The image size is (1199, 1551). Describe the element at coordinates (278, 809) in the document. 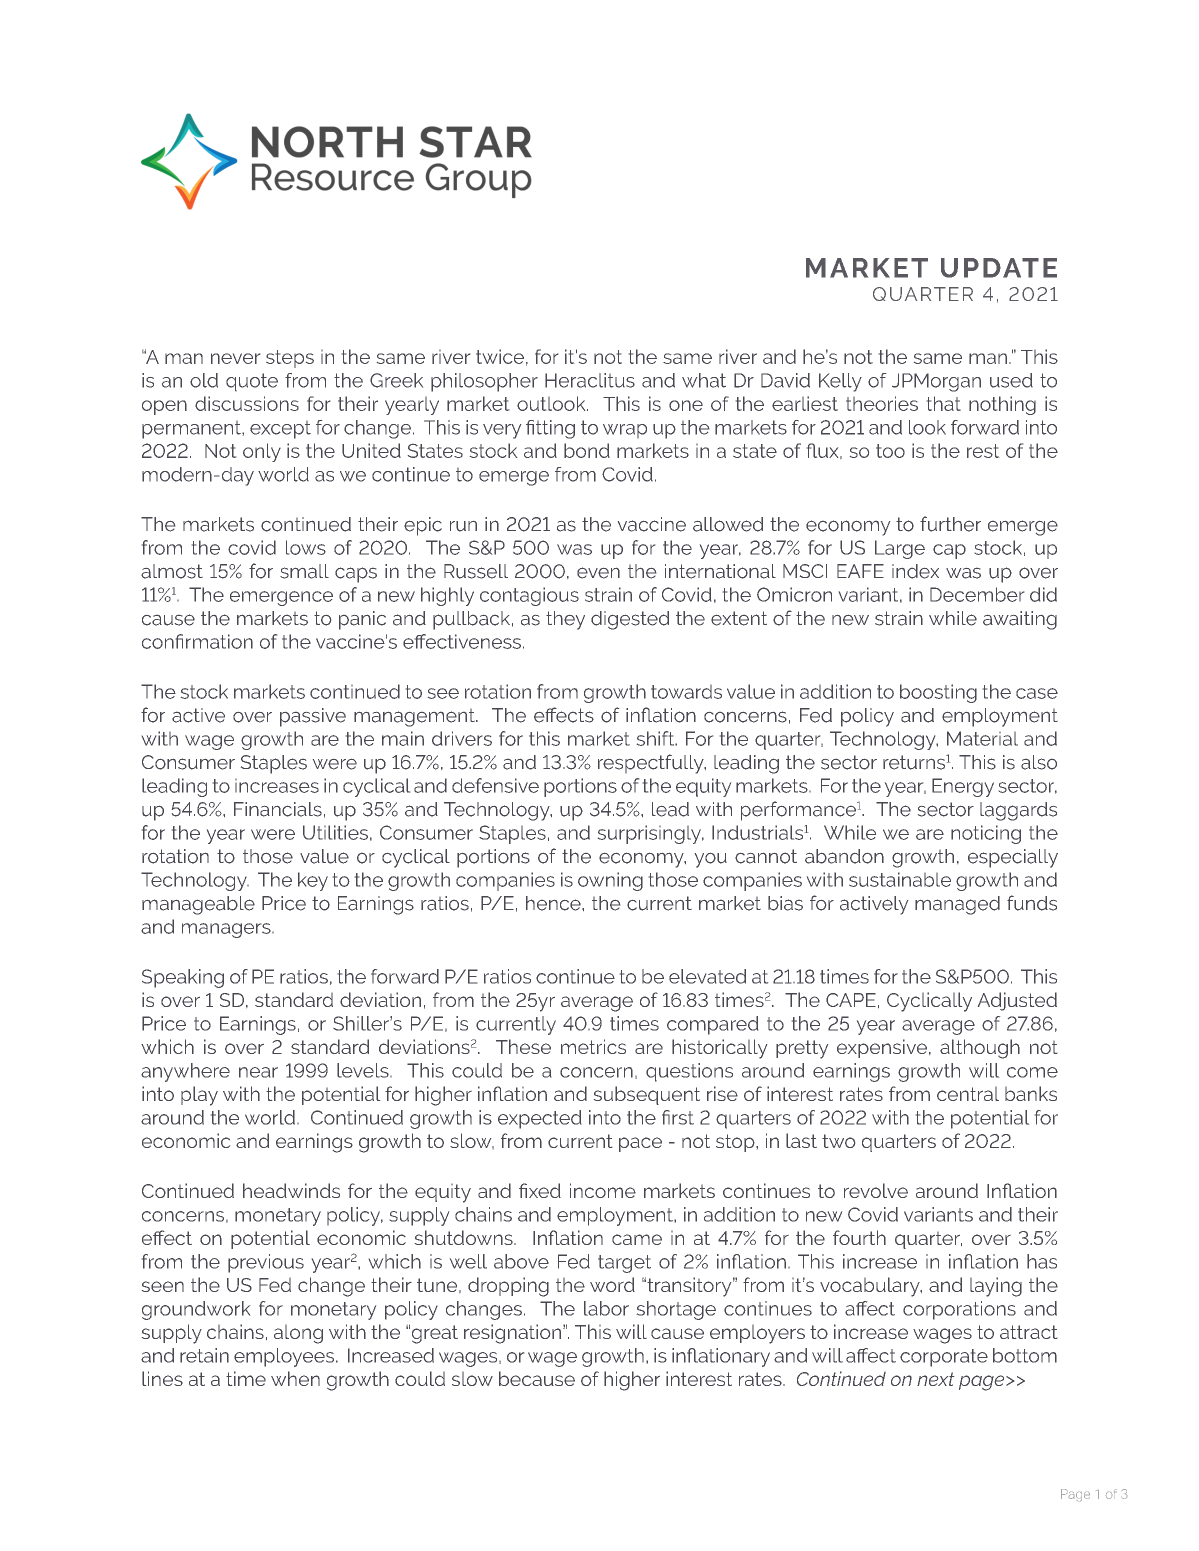

I see `Financials` at that location.
